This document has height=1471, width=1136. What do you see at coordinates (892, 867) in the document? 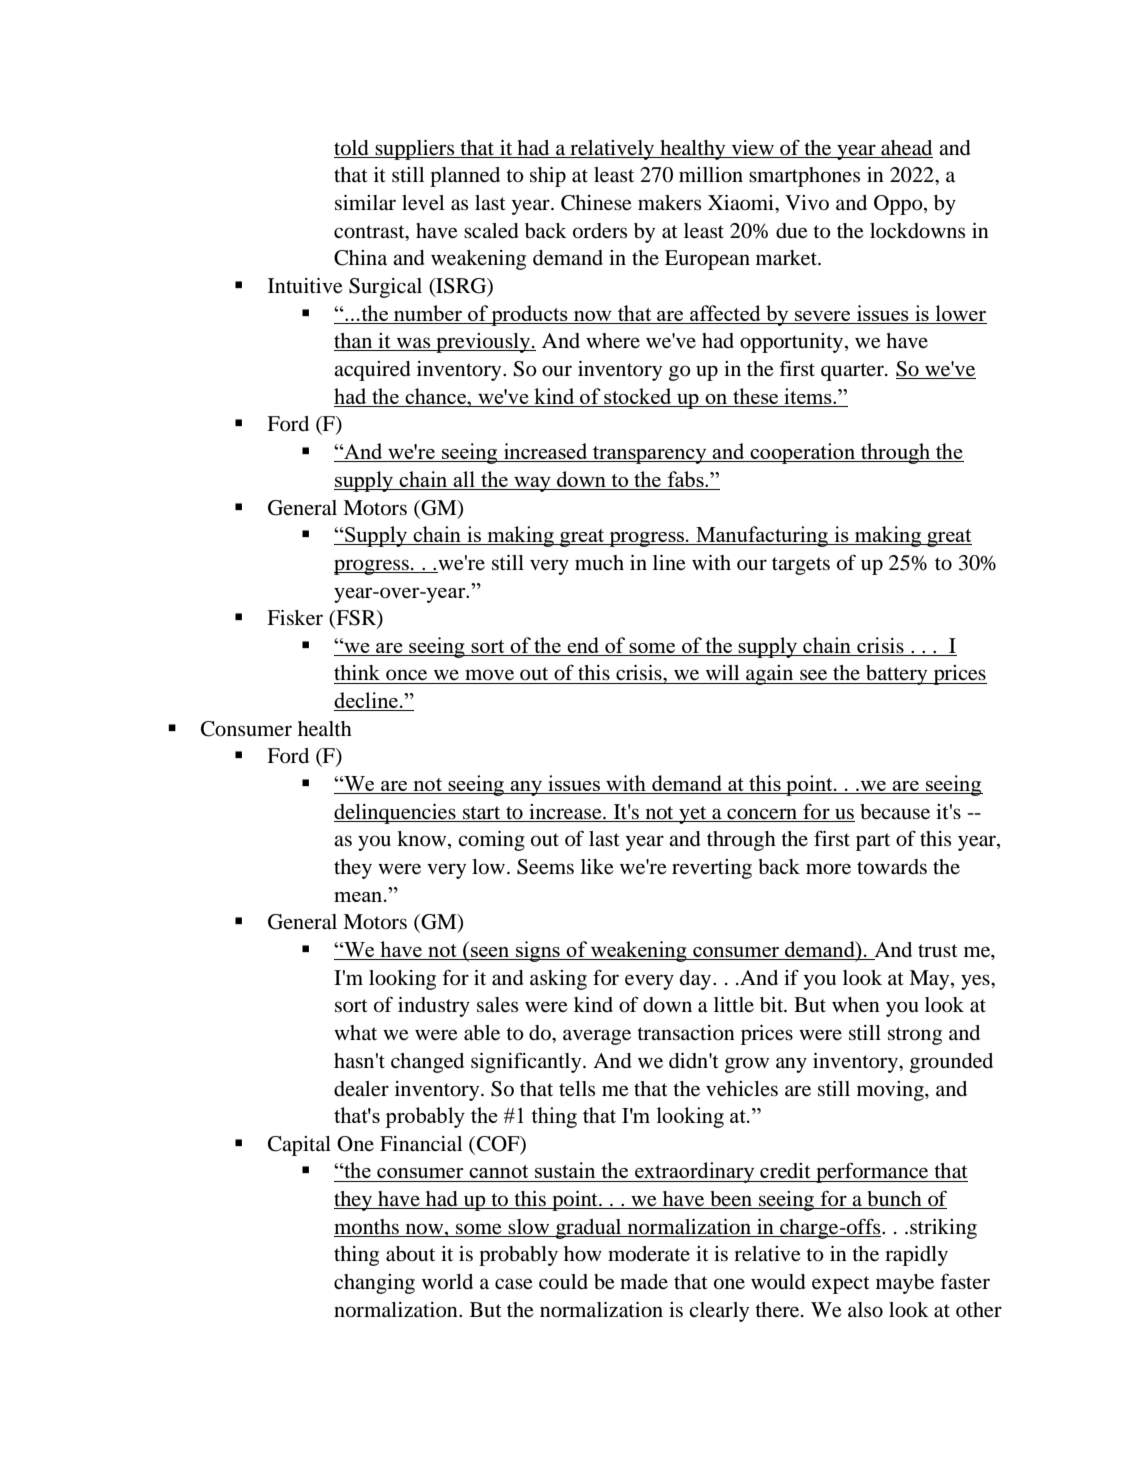
I see `towards` at bounding box center [892, 867].
